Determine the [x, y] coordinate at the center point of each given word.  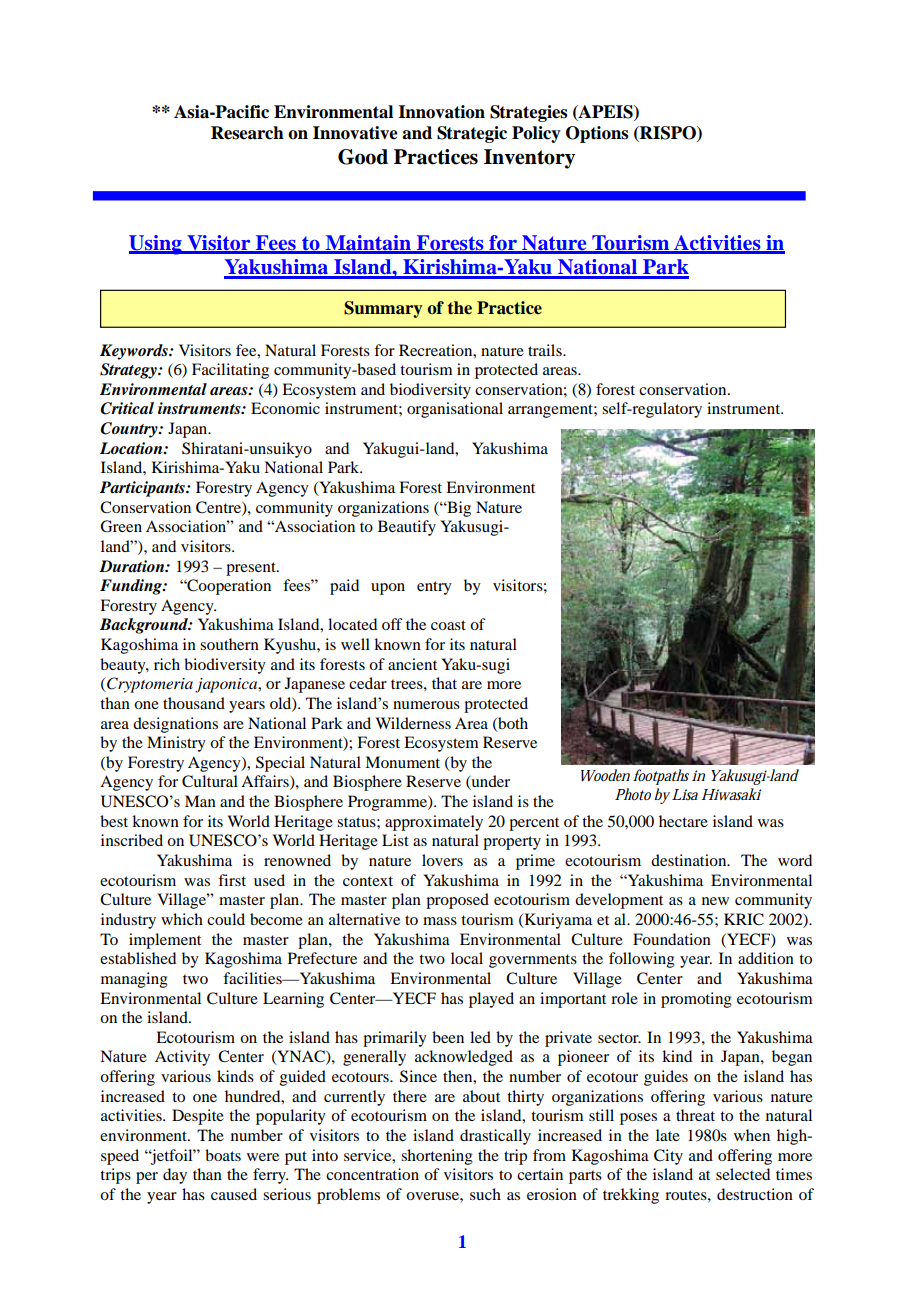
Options [597, 134]
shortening [437, 1157]
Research [247, 133]
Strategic [472, 134]
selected [743, 1174]
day [175, 1176]
